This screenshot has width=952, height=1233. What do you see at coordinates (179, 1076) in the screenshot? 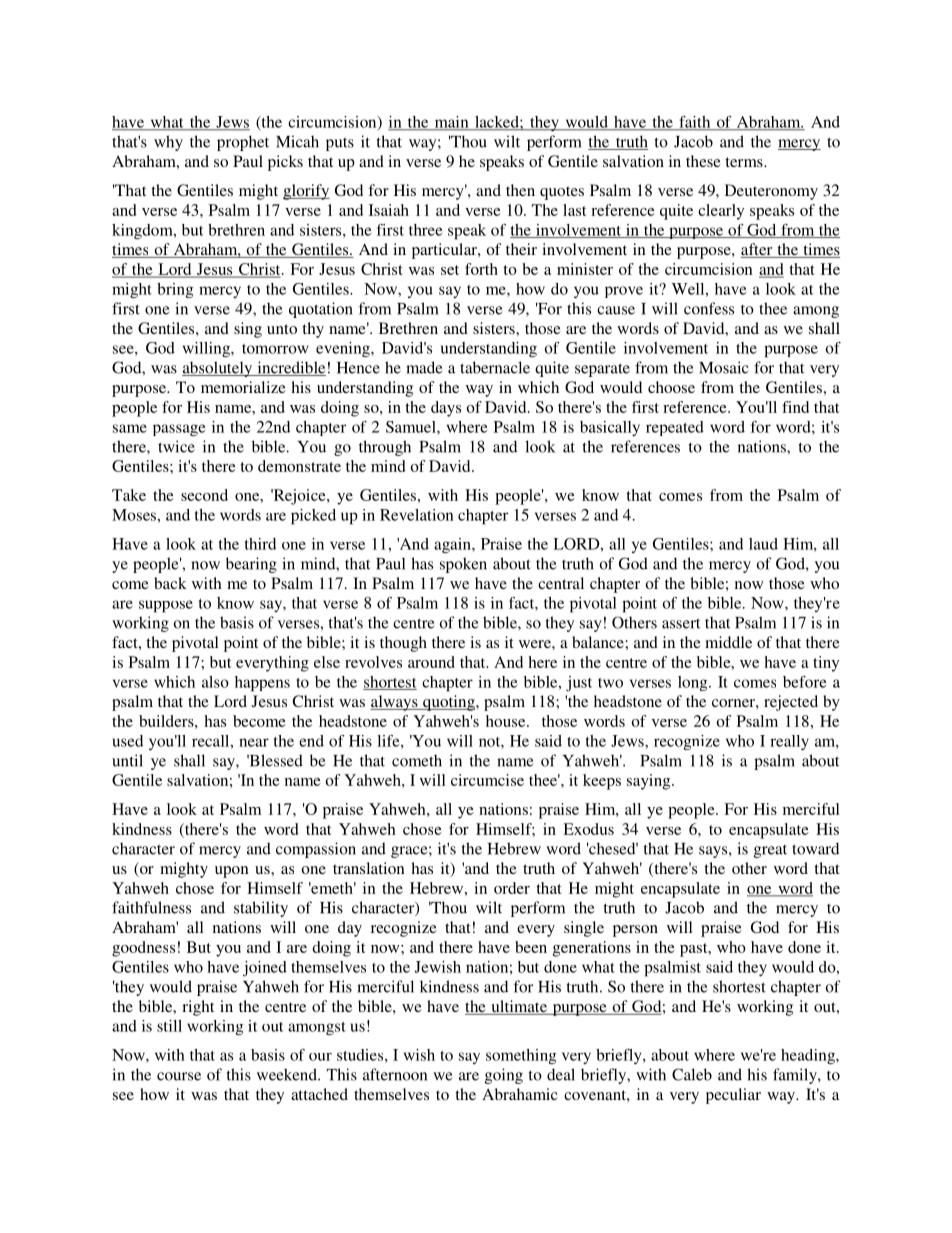
I see `course` at bounding box center [179, 1076].
